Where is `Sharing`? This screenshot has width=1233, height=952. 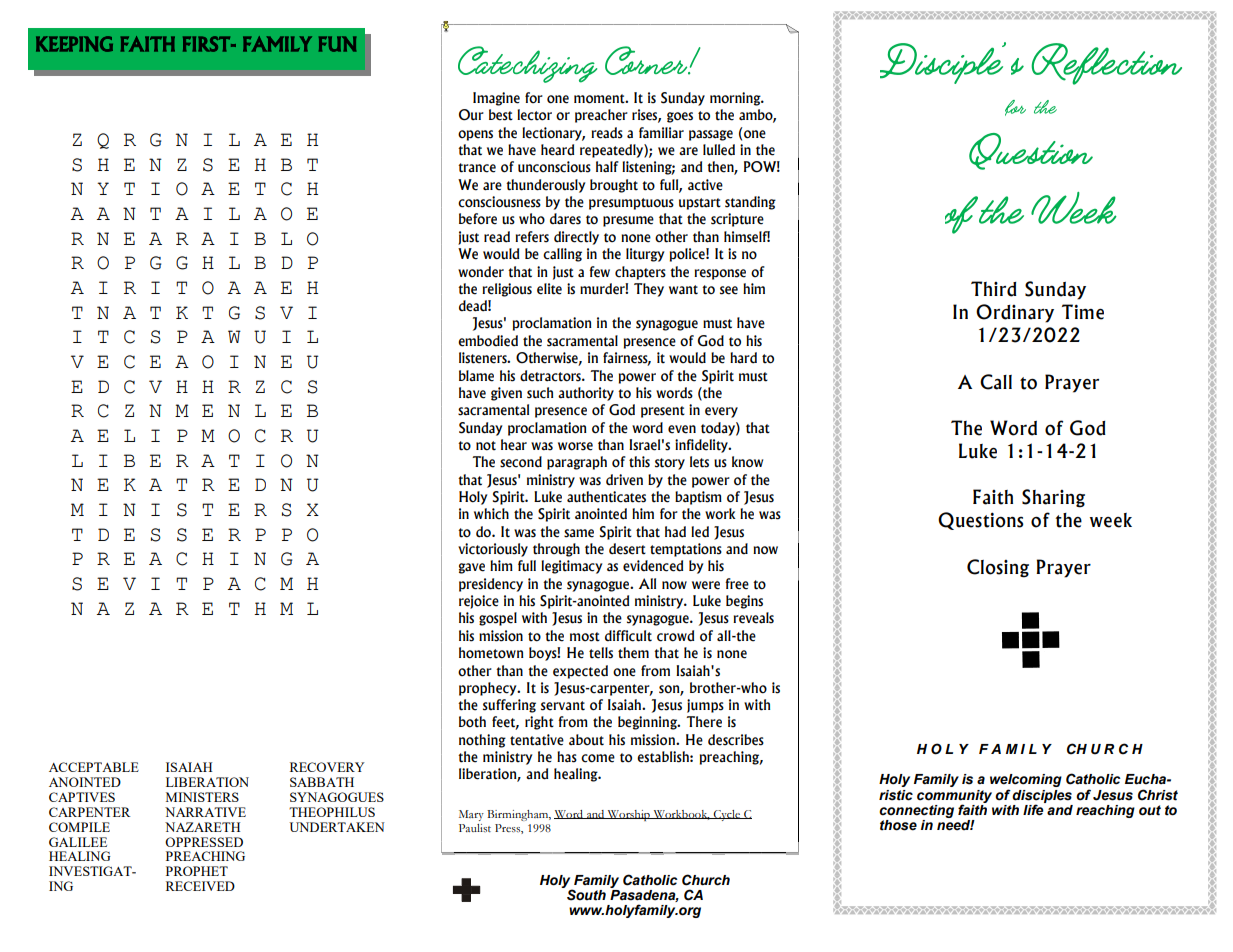
Sharing is located at coordinates (1053, 498).
